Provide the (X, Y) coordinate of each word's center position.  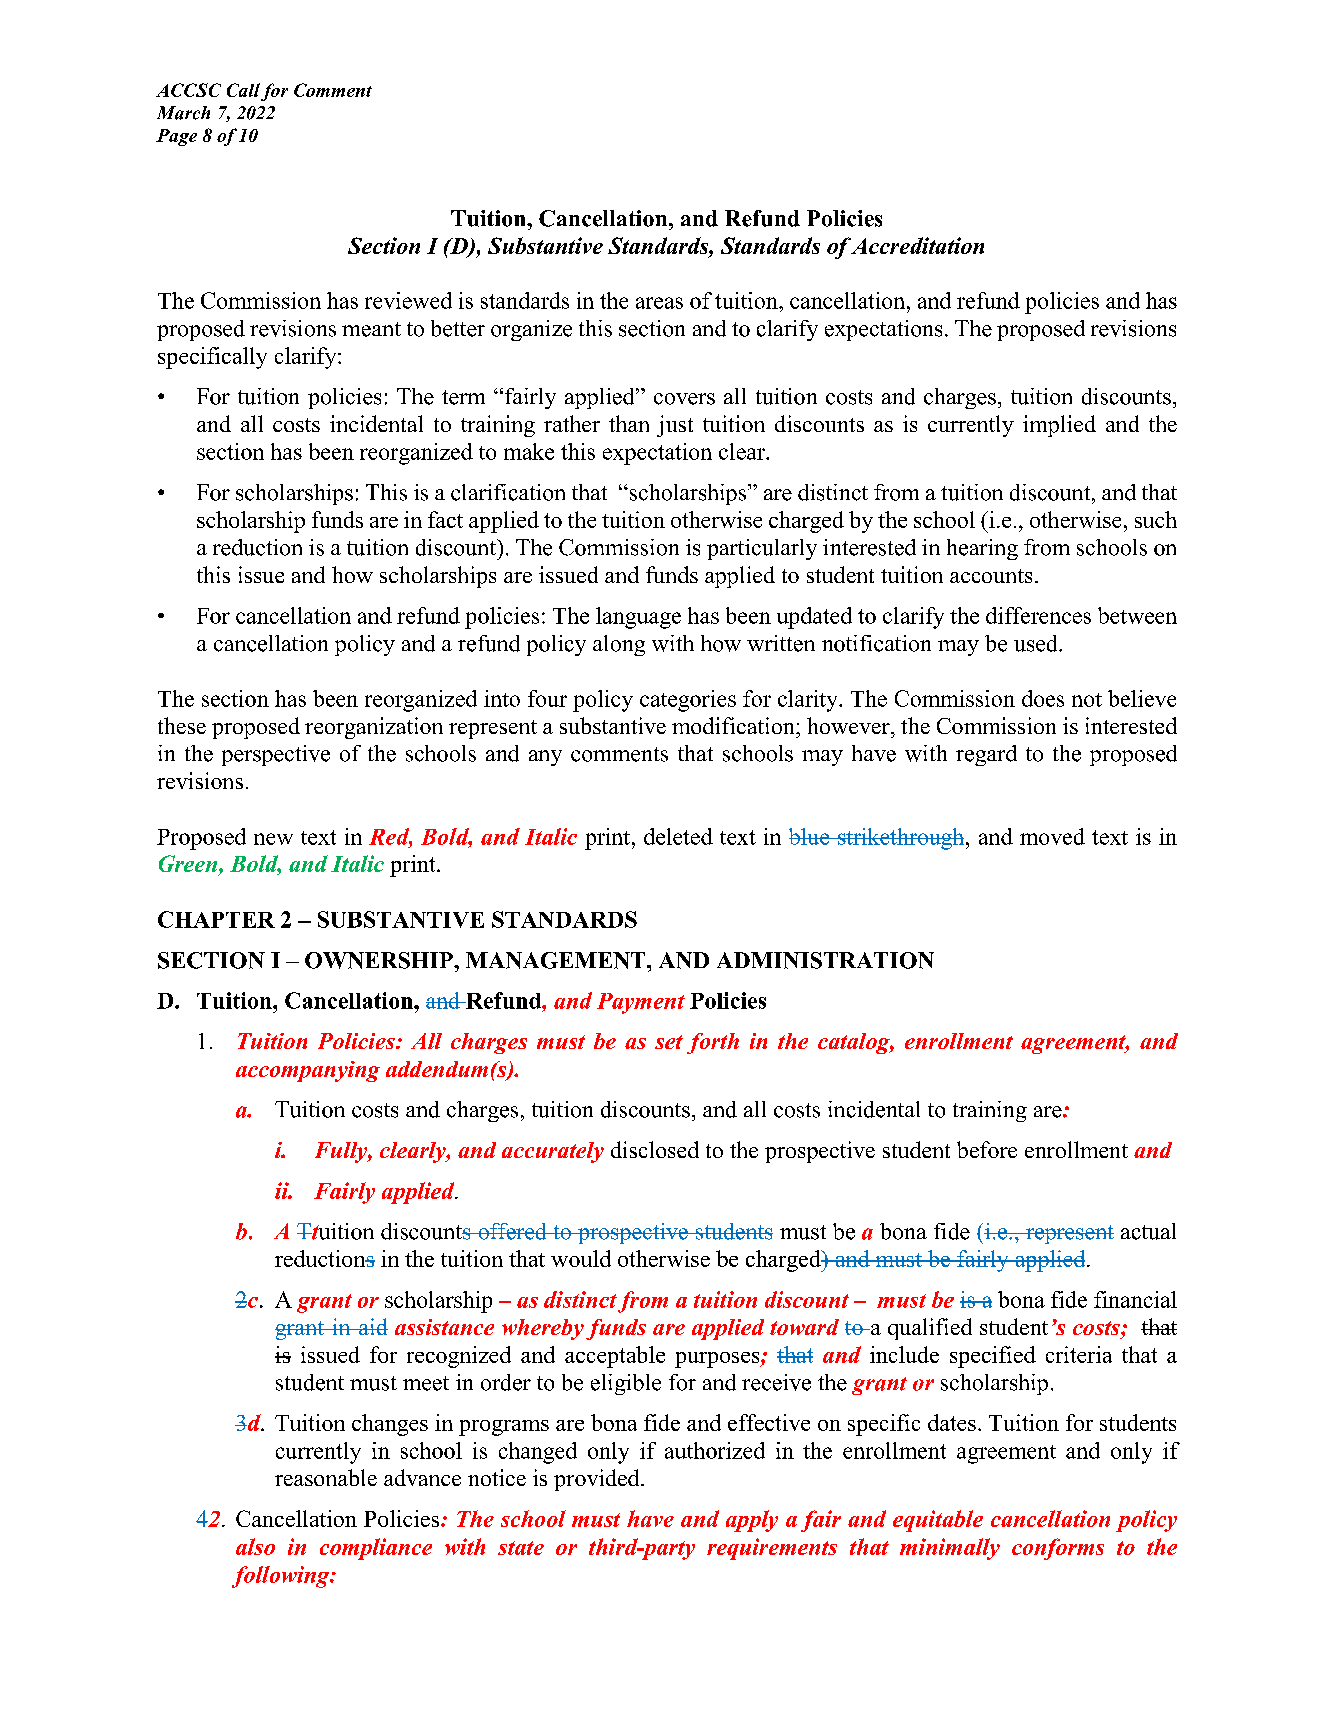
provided (598, 1480)
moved (1052, 836)
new (273, 839)
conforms (1058, 1549)
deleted (678, 836)
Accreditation (917, 245)
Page (176, 137)
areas (659, 303)
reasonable (326, 1477)
